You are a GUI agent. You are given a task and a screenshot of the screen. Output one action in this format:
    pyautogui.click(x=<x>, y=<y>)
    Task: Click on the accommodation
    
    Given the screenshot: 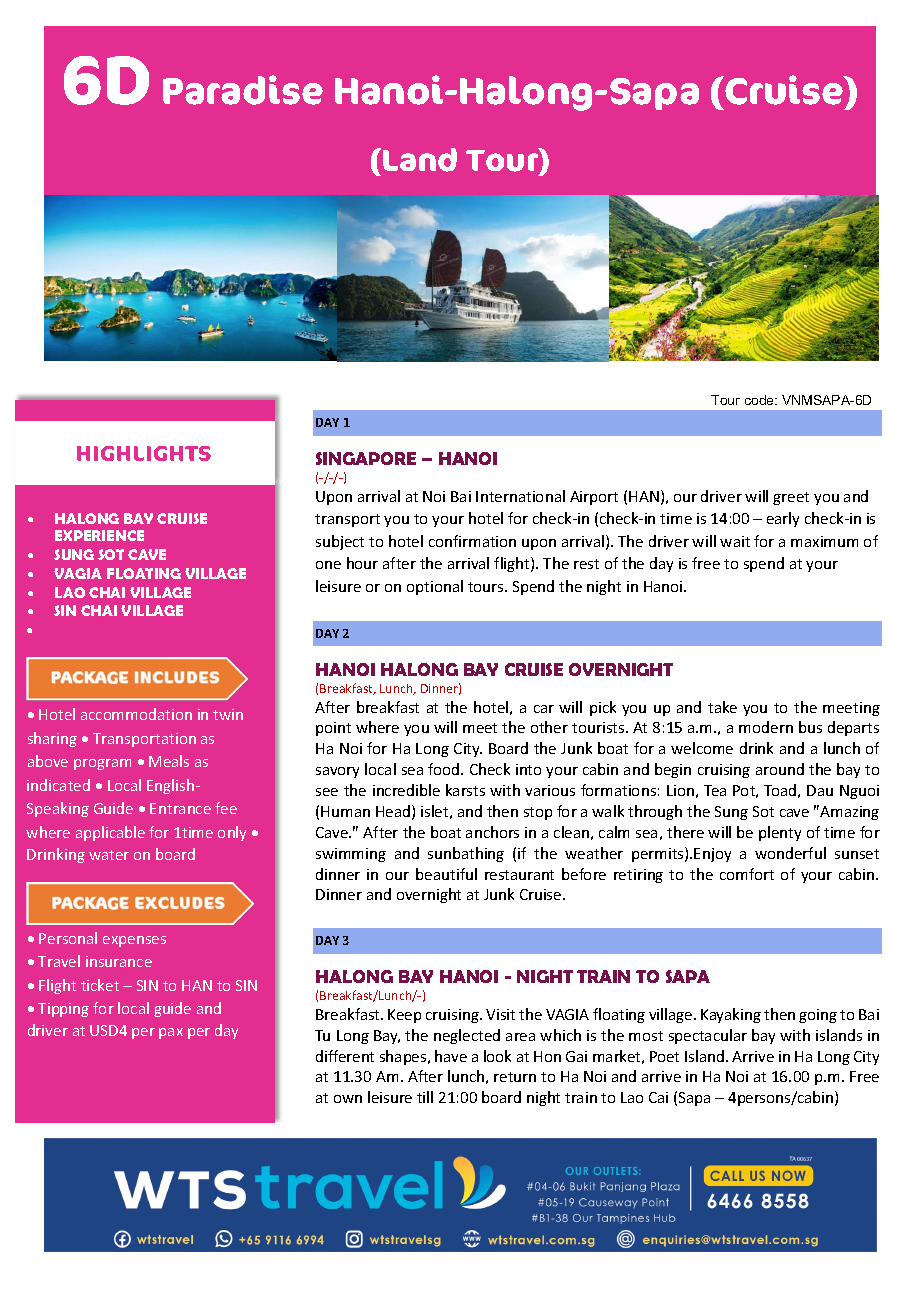 What is the action you would take?
    pyautogui.click(x=136, y=714)
